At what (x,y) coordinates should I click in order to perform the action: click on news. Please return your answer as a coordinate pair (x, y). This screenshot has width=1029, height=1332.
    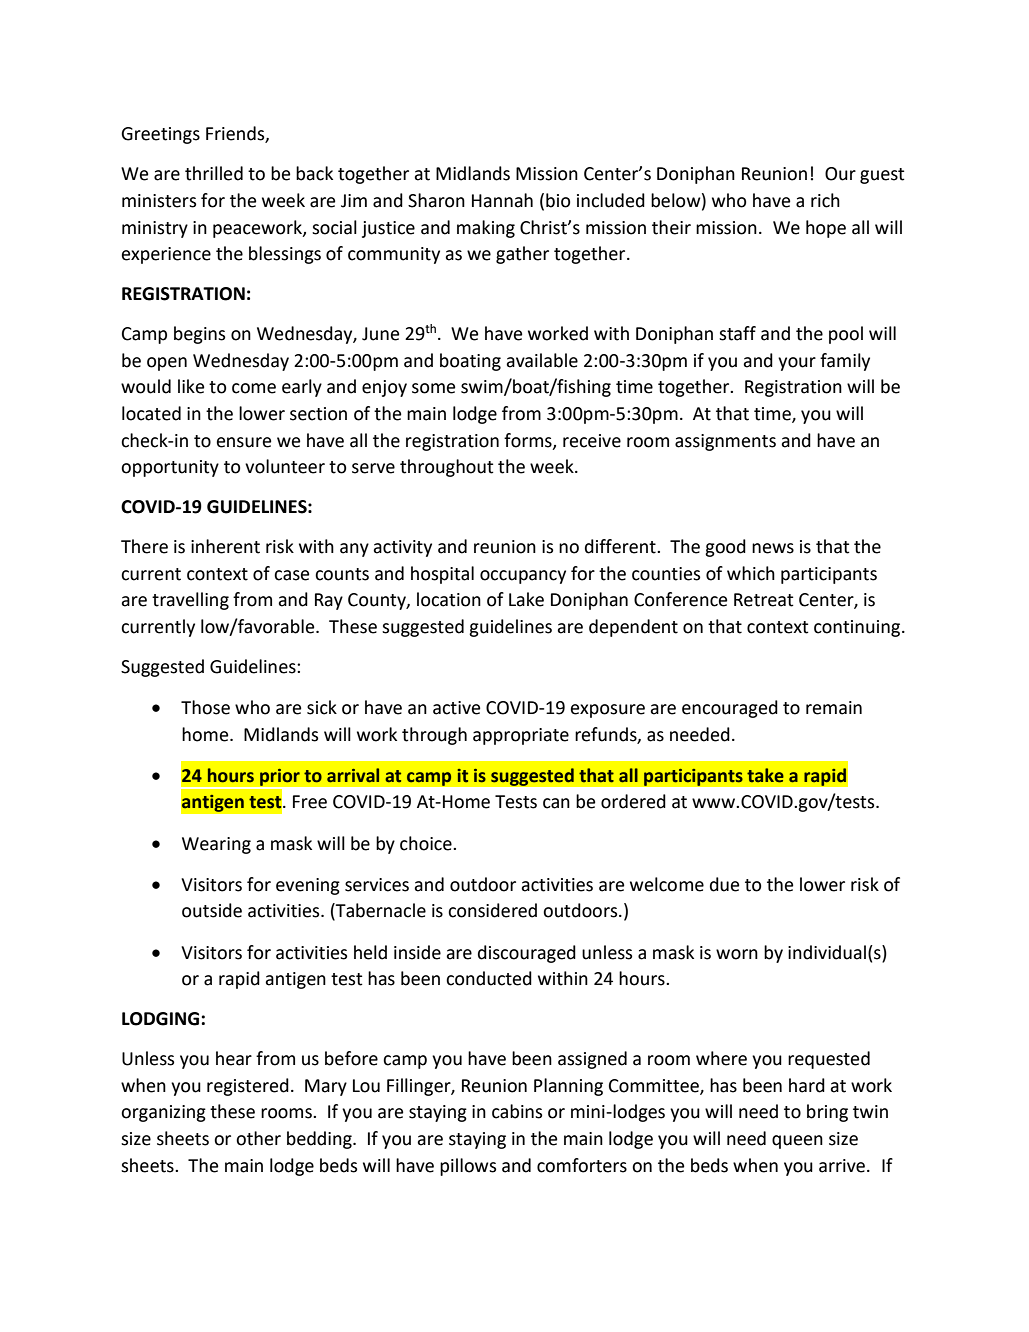
    Looking at the image, I should click on (773, 548).
